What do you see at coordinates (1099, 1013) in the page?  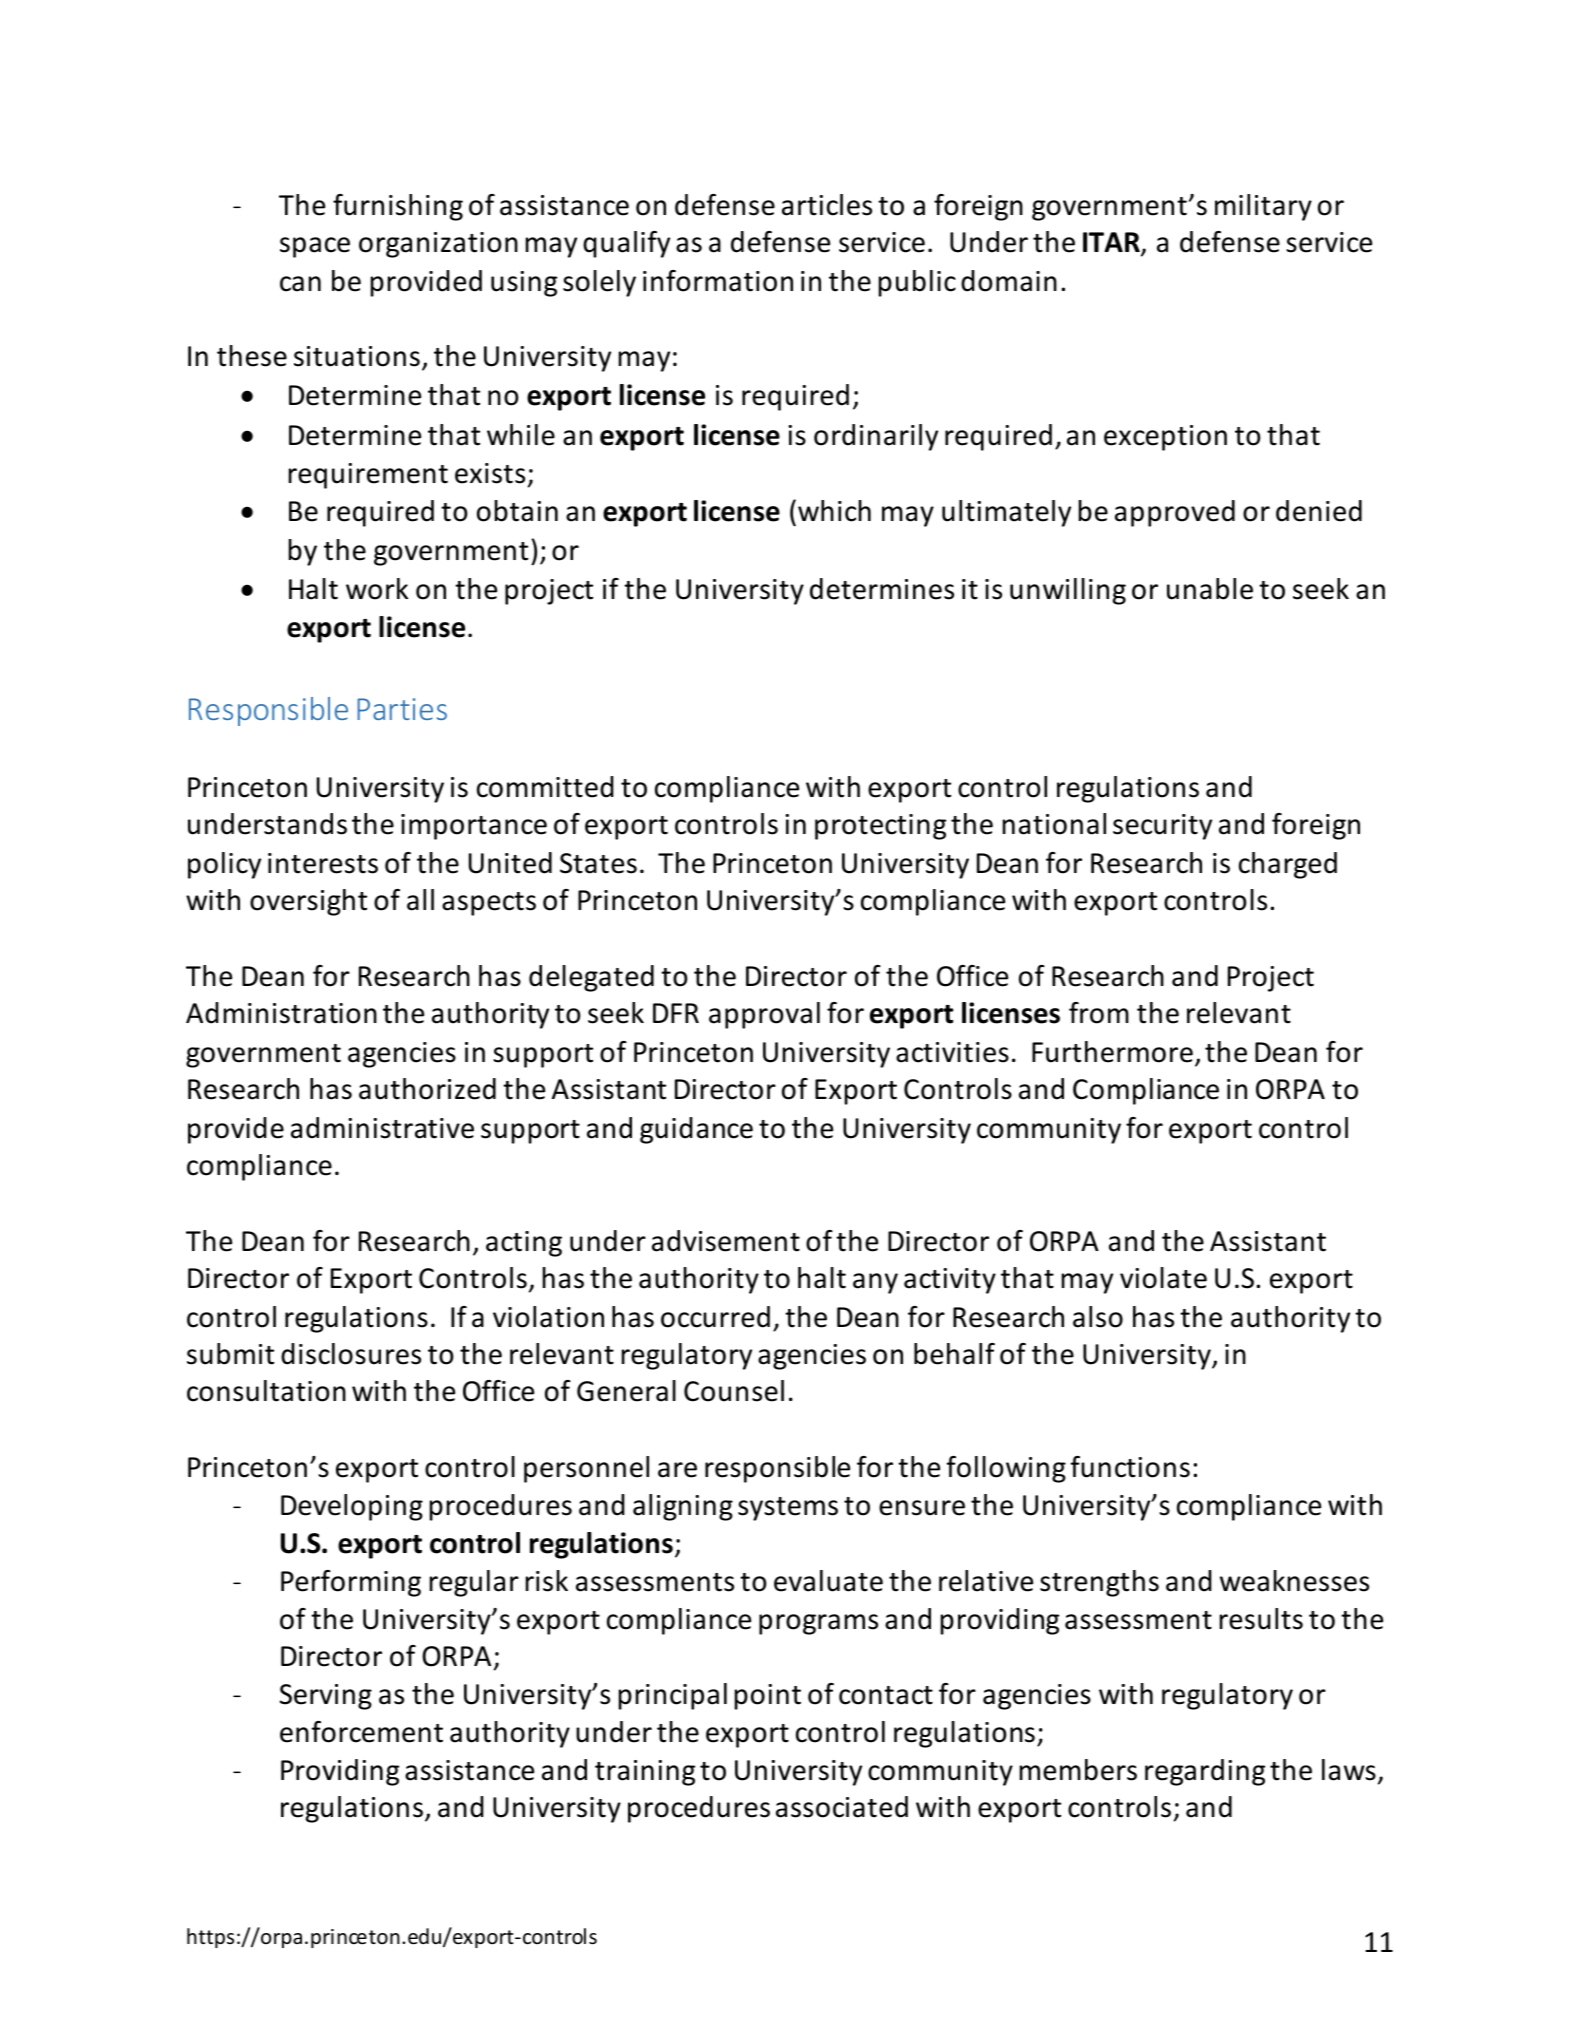 I see `from` at bounding box center [1099, 1013].
